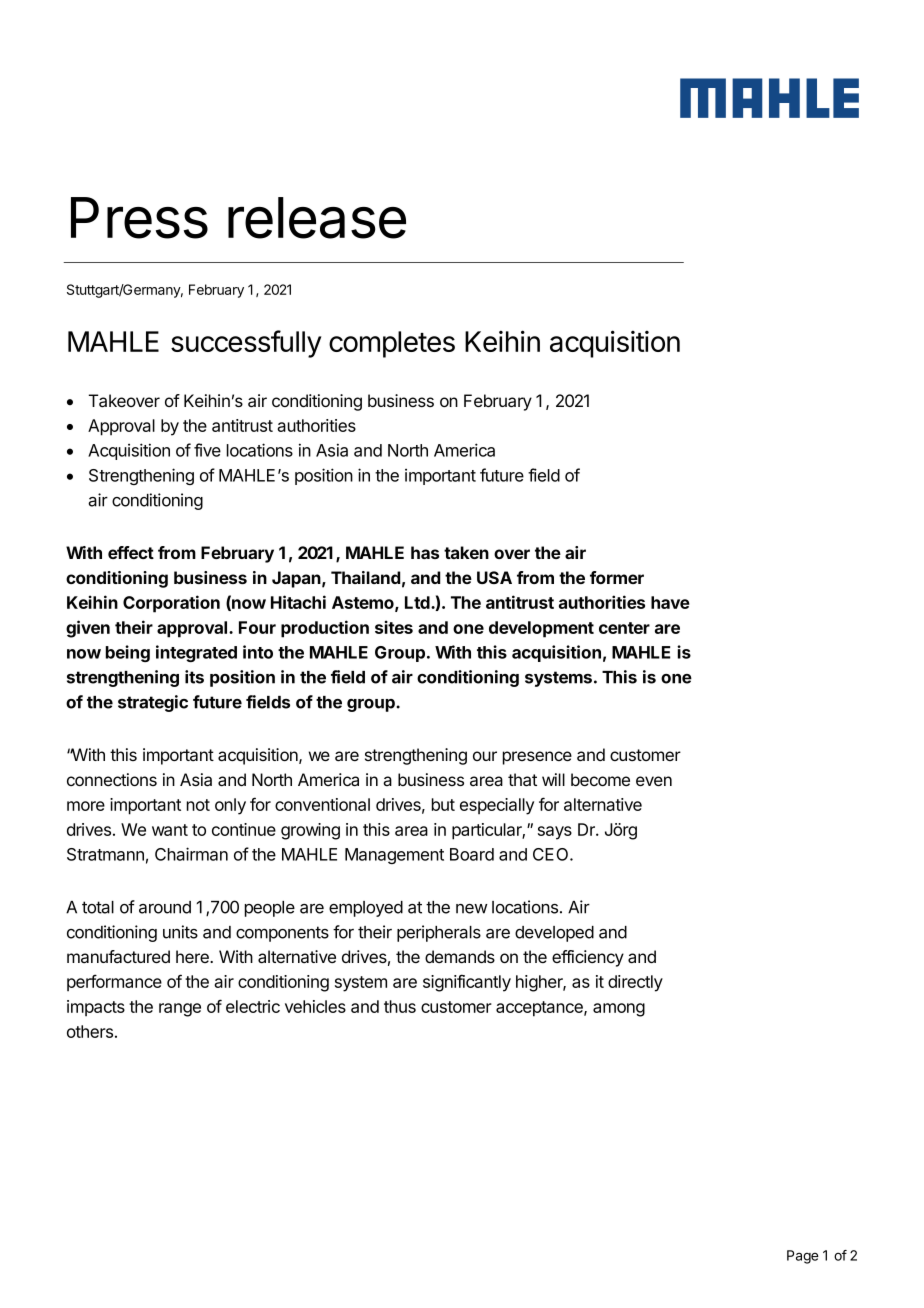  Describe the element at coordinates (443, 804) in the page. I see `but` at that location.
